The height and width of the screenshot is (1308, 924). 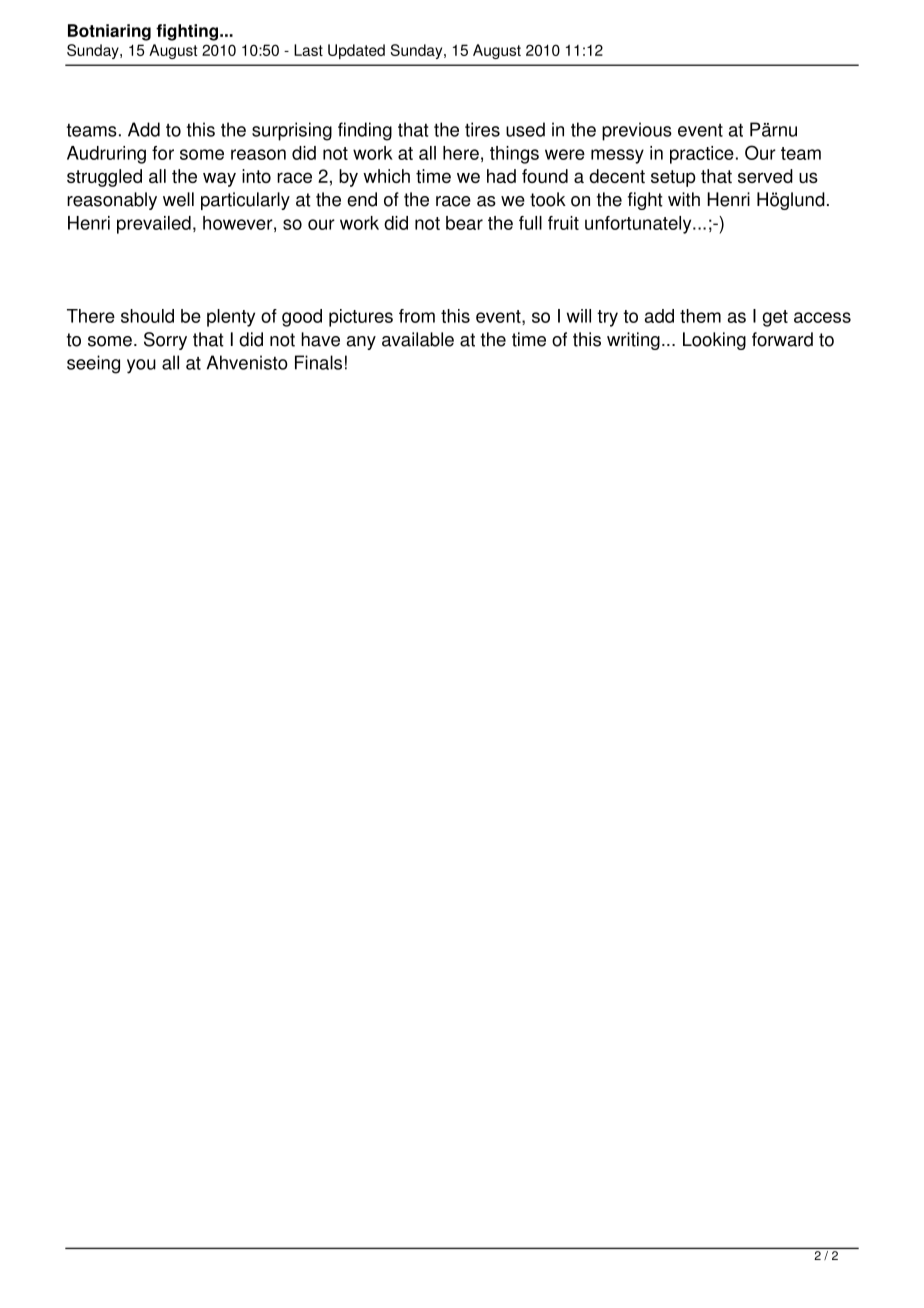 I want to click on previous, so click(x=637, y=131).
